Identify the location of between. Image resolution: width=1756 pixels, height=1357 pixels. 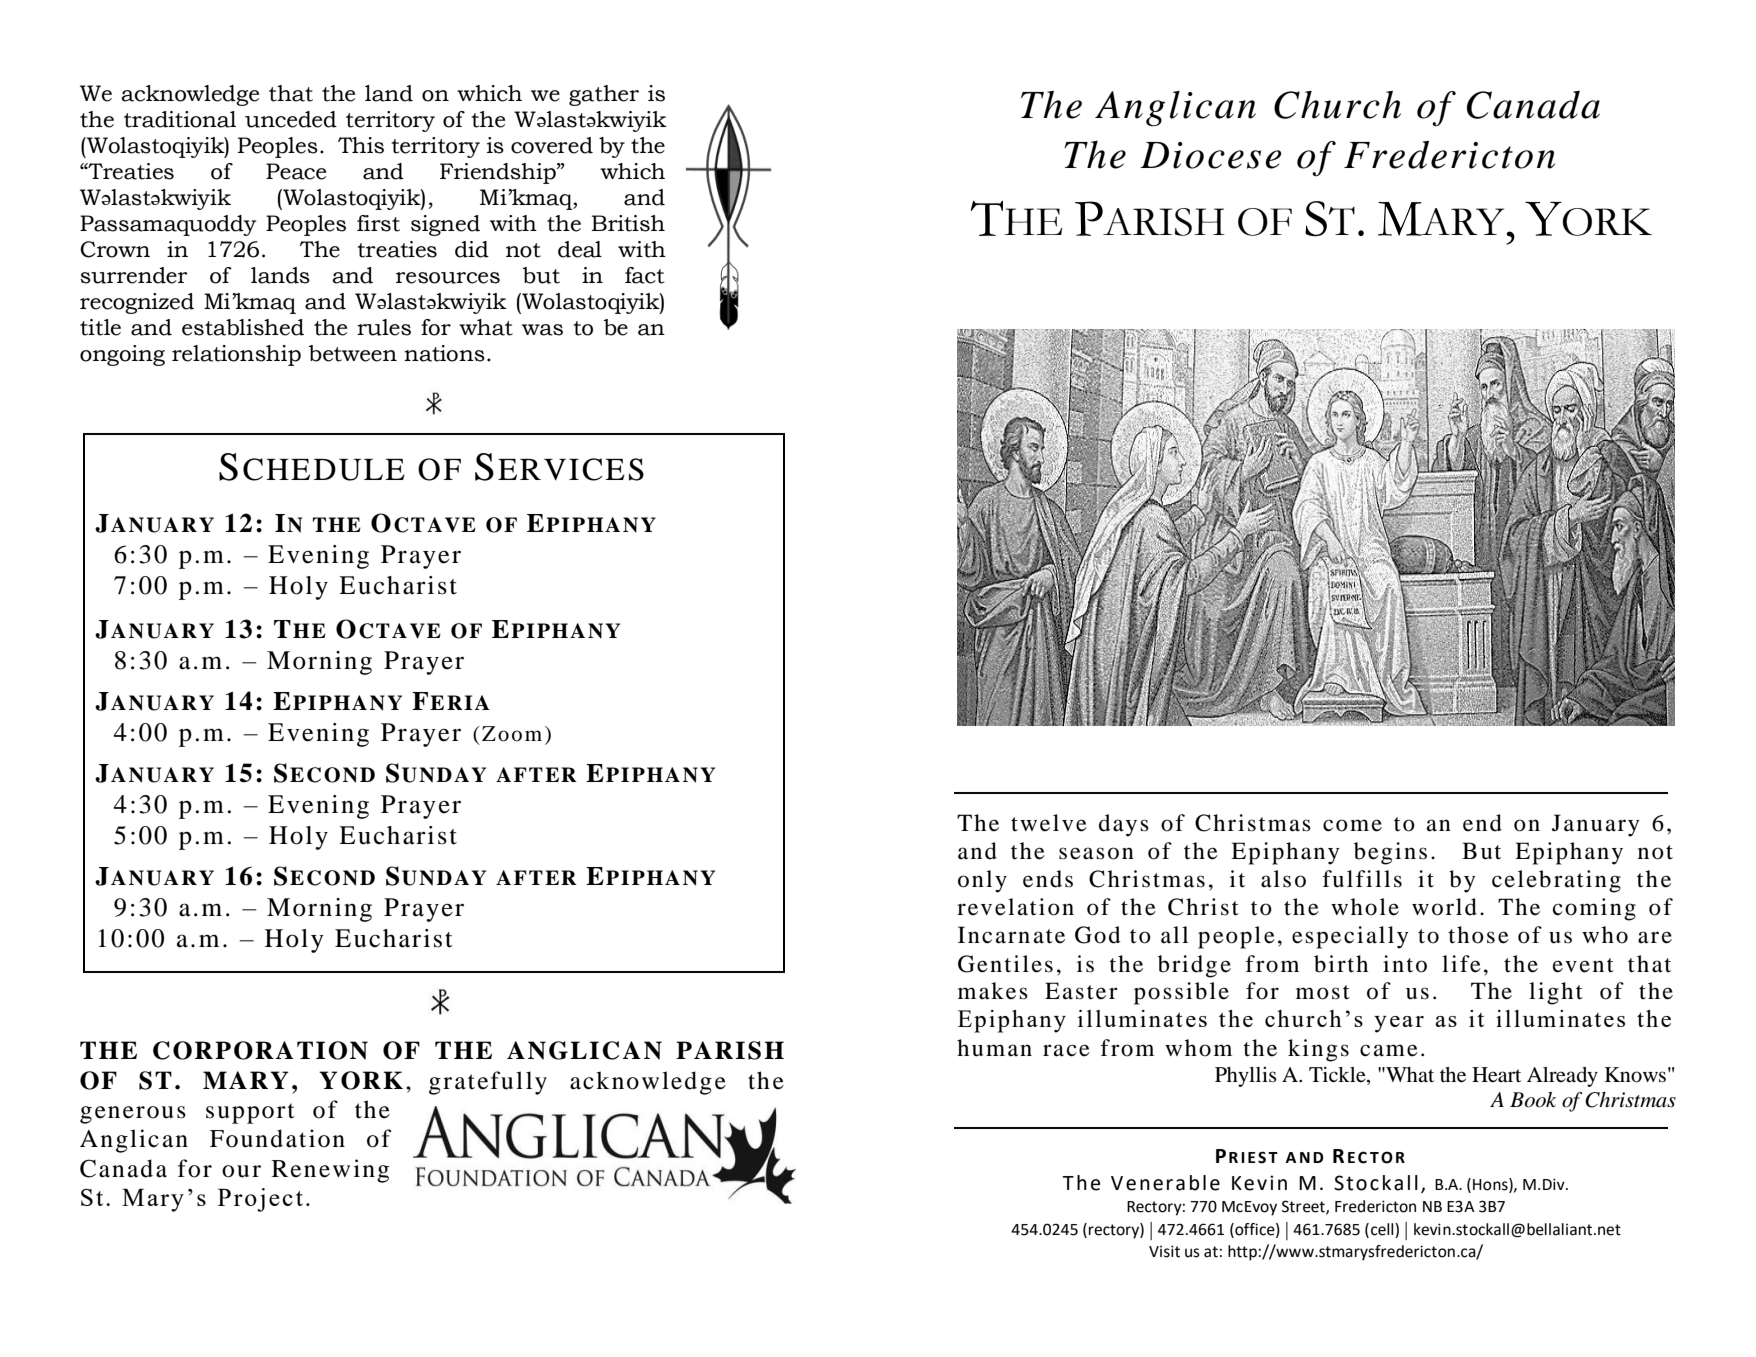
(353, 353).
